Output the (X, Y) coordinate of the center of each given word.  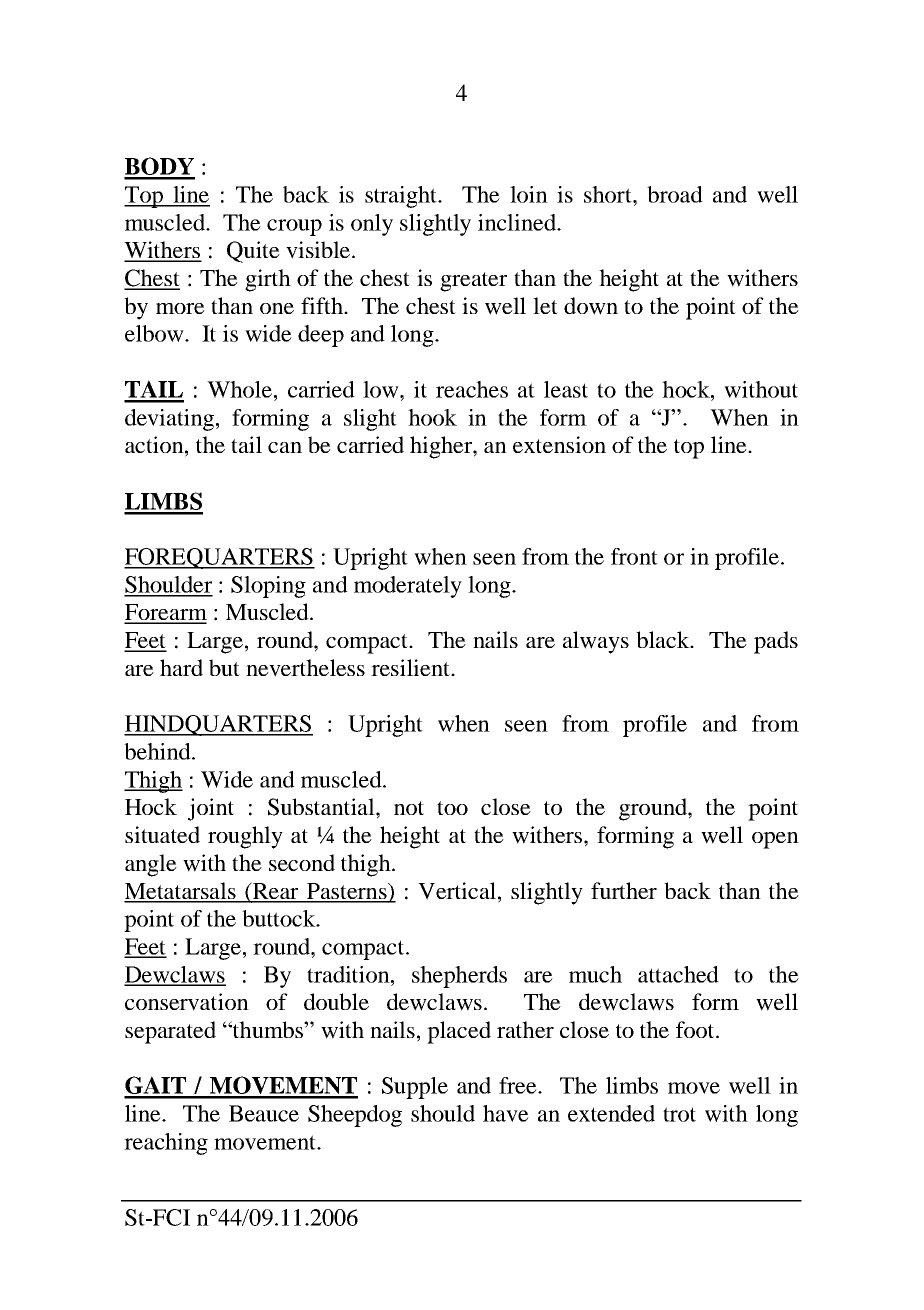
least (566, 389)
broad (675, 194)
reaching (166, 1144)
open (775, 840)
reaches (472, 389)
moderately (408, 587)
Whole (241, 389)
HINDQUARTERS (218, 725)
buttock (280, 918)
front (634, 556)
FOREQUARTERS (219, 558)
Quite (253, 252)
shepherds (459, 977)
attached (678, 974)
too (452, 808)
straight (402, 197)
